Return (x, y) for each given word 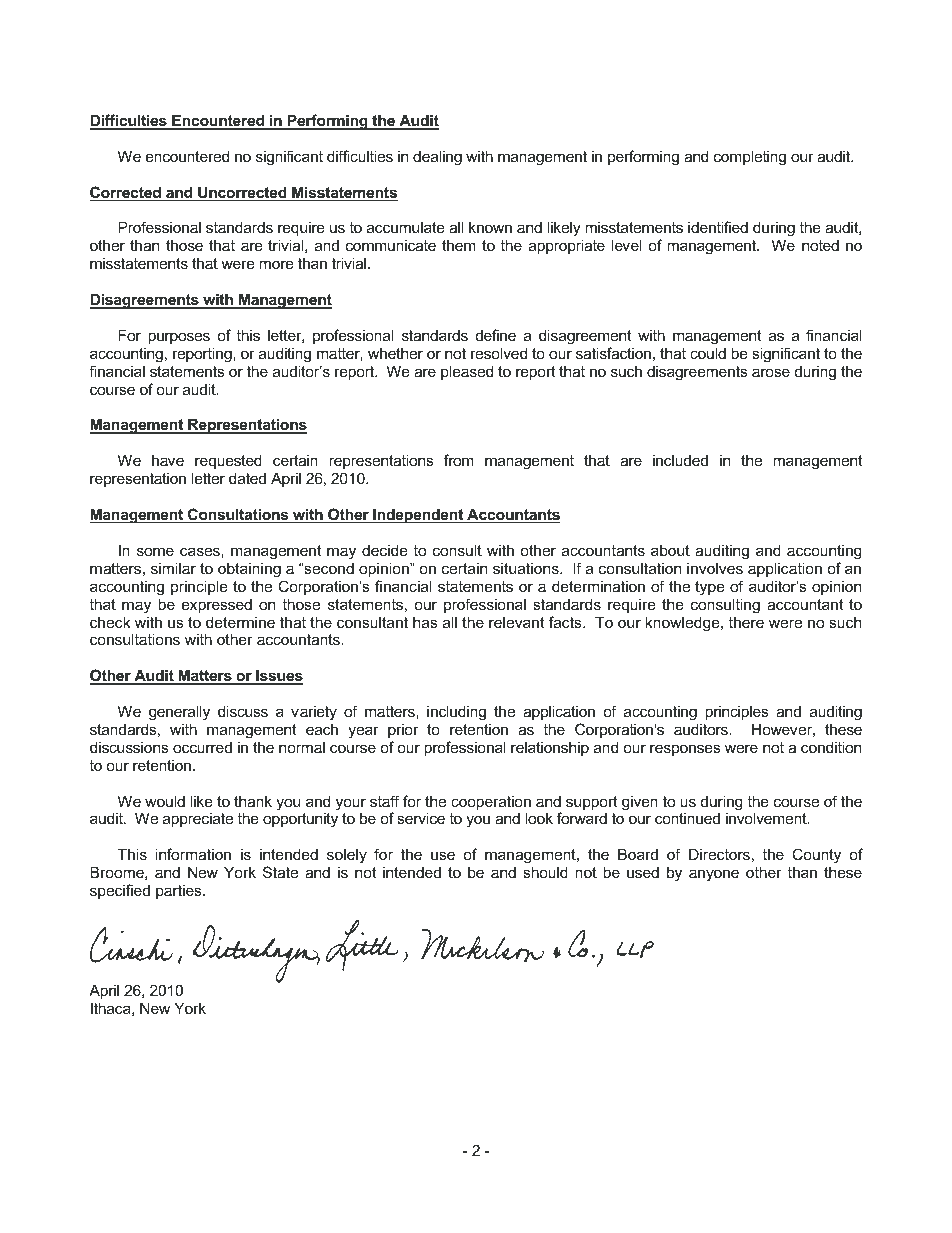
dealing (437, 158)
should (545, 872)
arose (771, 372)
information (193, 854)
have (168, 460)
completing (750, 158)
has (425, 622)
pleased (467, 372)
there (746, 622)
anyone (714, 875)
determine (240, 622)
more (276, 264)
